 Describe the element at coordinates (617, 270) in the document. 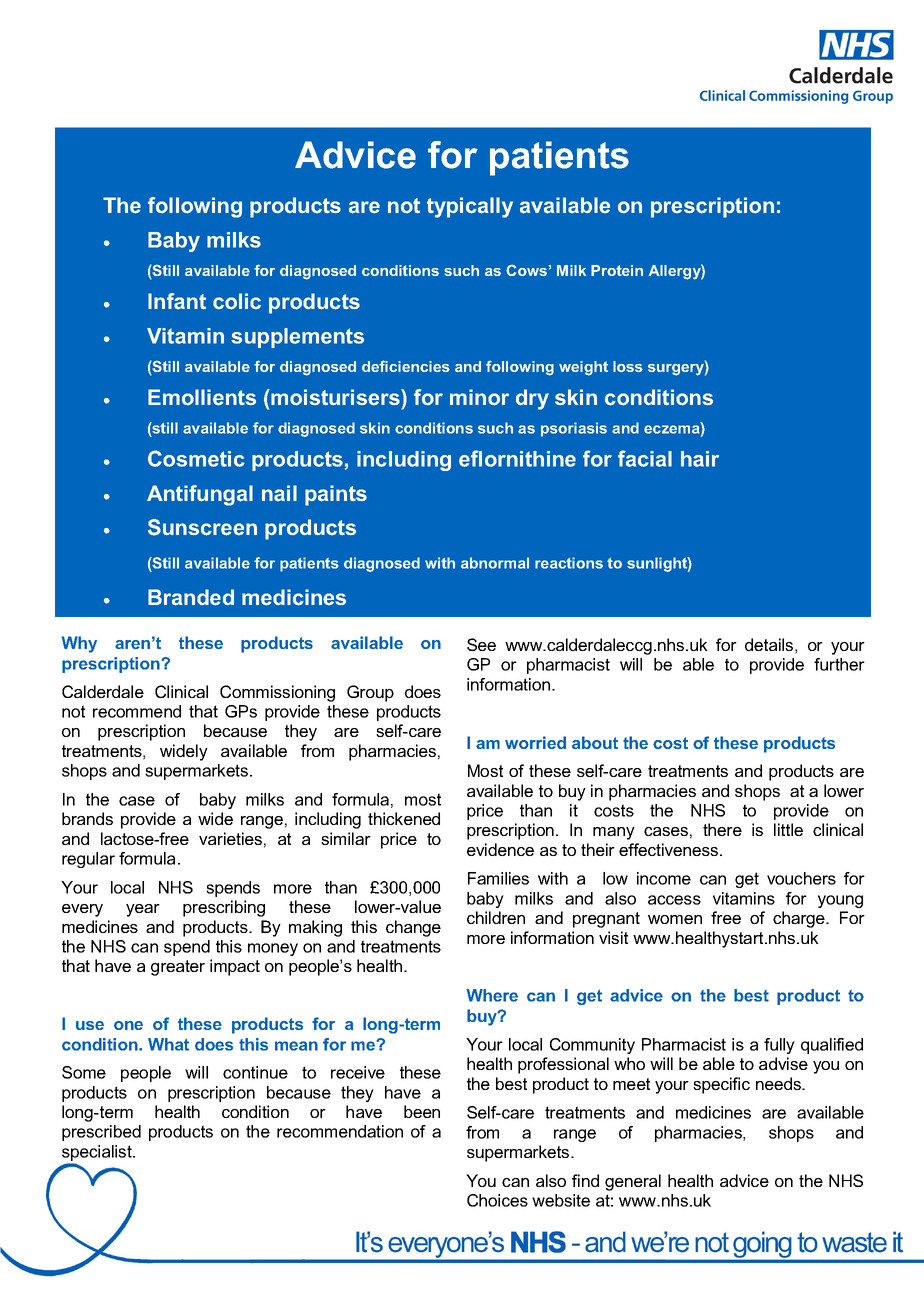

I see `Protein` at that location.
